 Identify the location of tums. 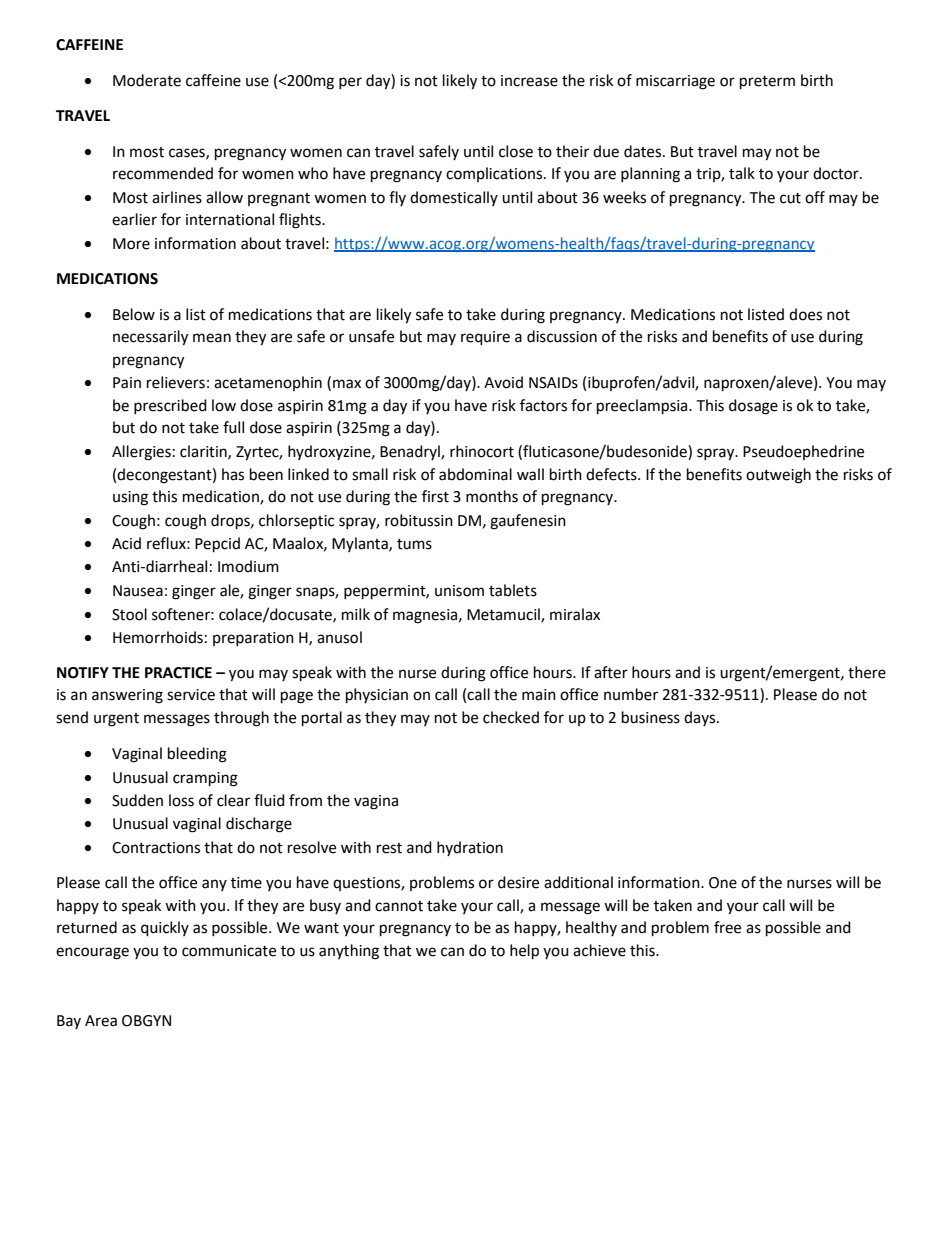
(414, 544).
